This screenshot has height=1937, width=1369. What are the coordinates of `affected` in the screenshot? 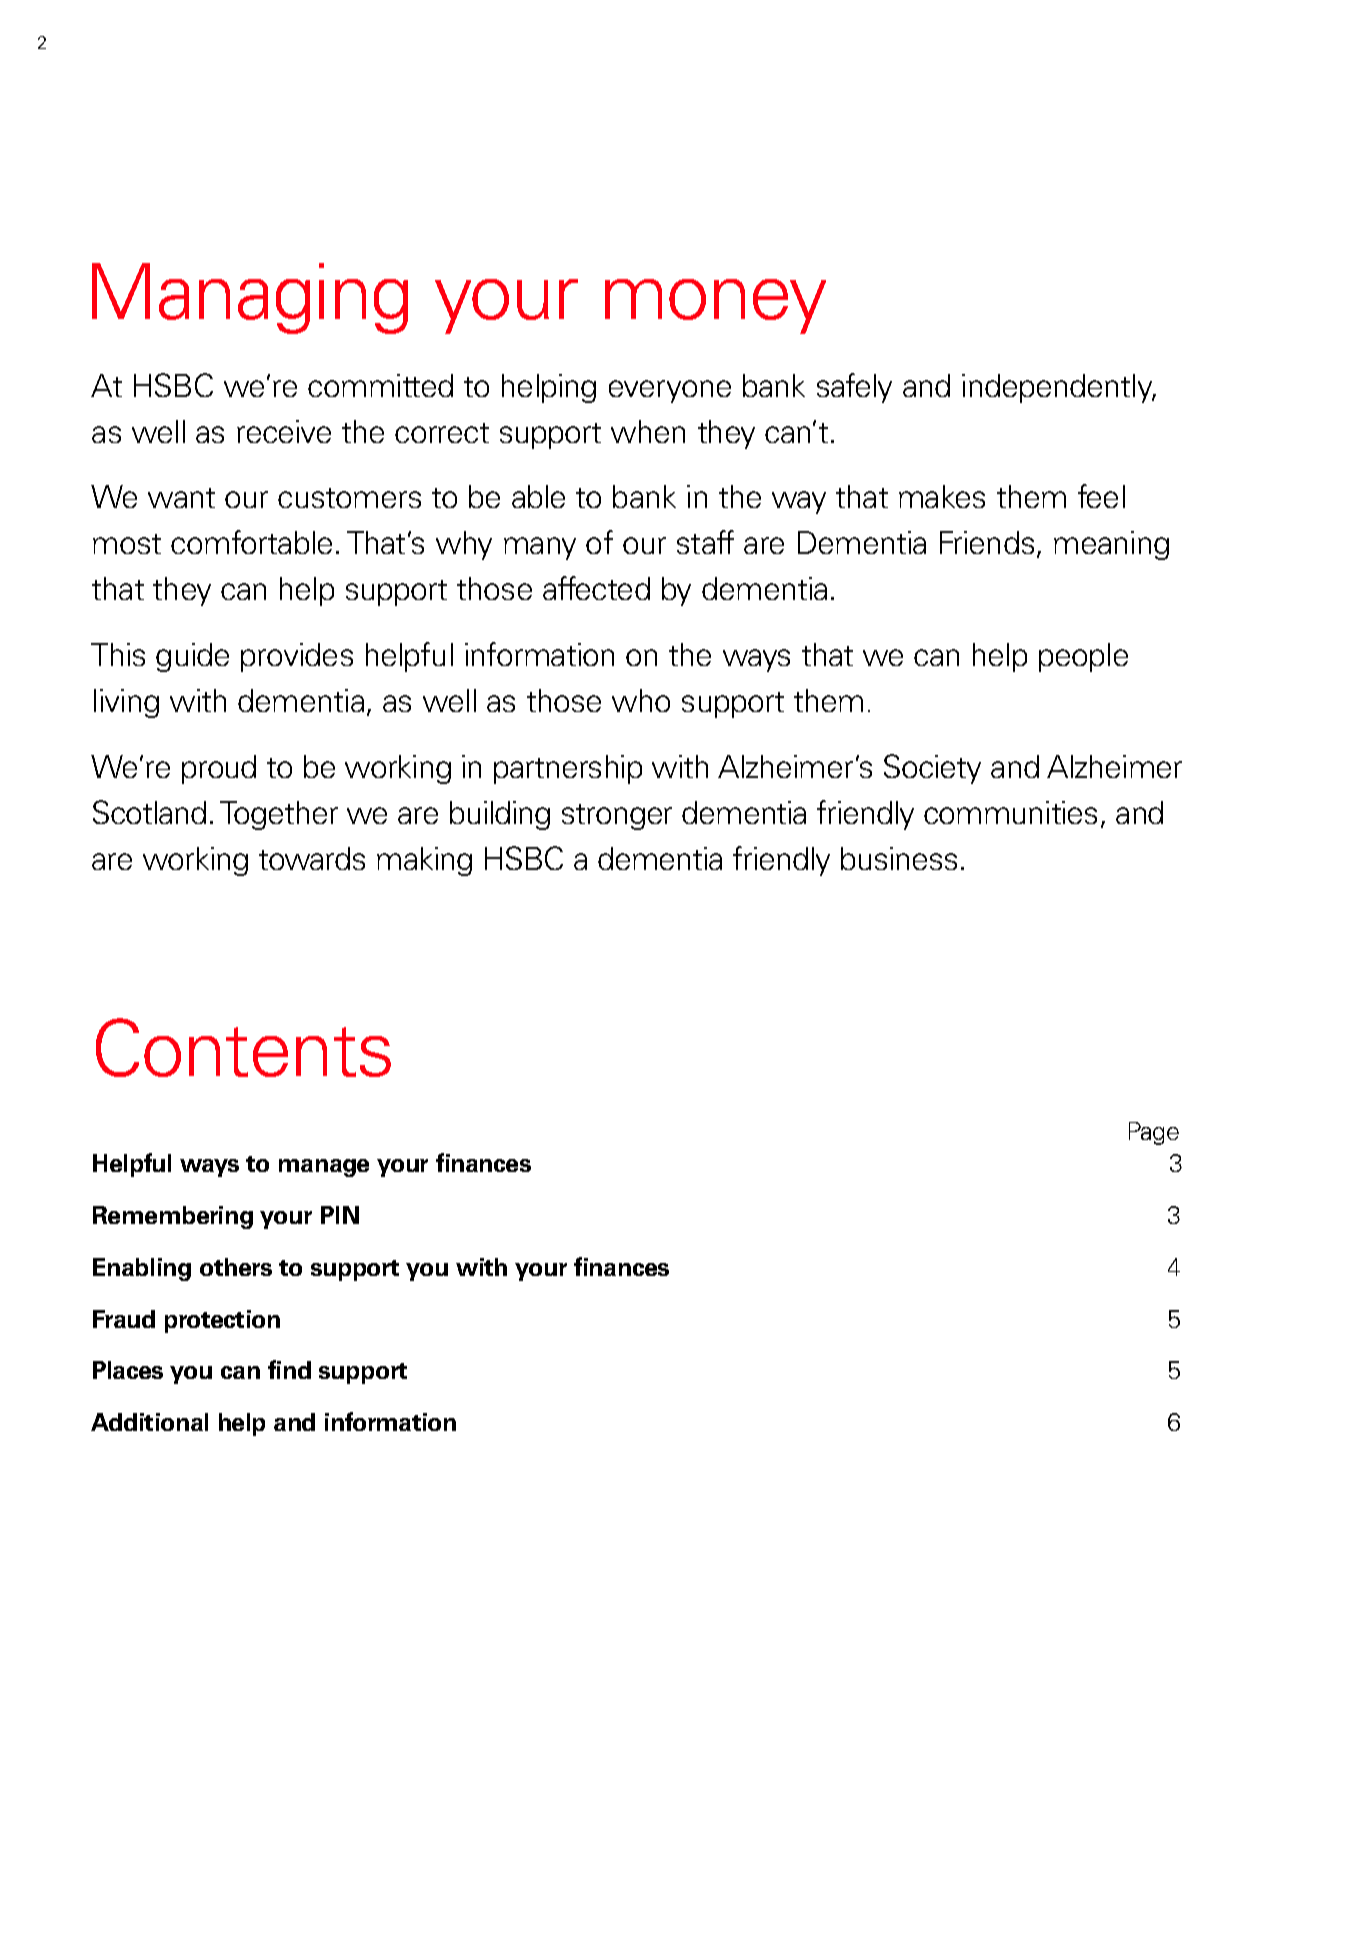 It's located at (596, 588).
